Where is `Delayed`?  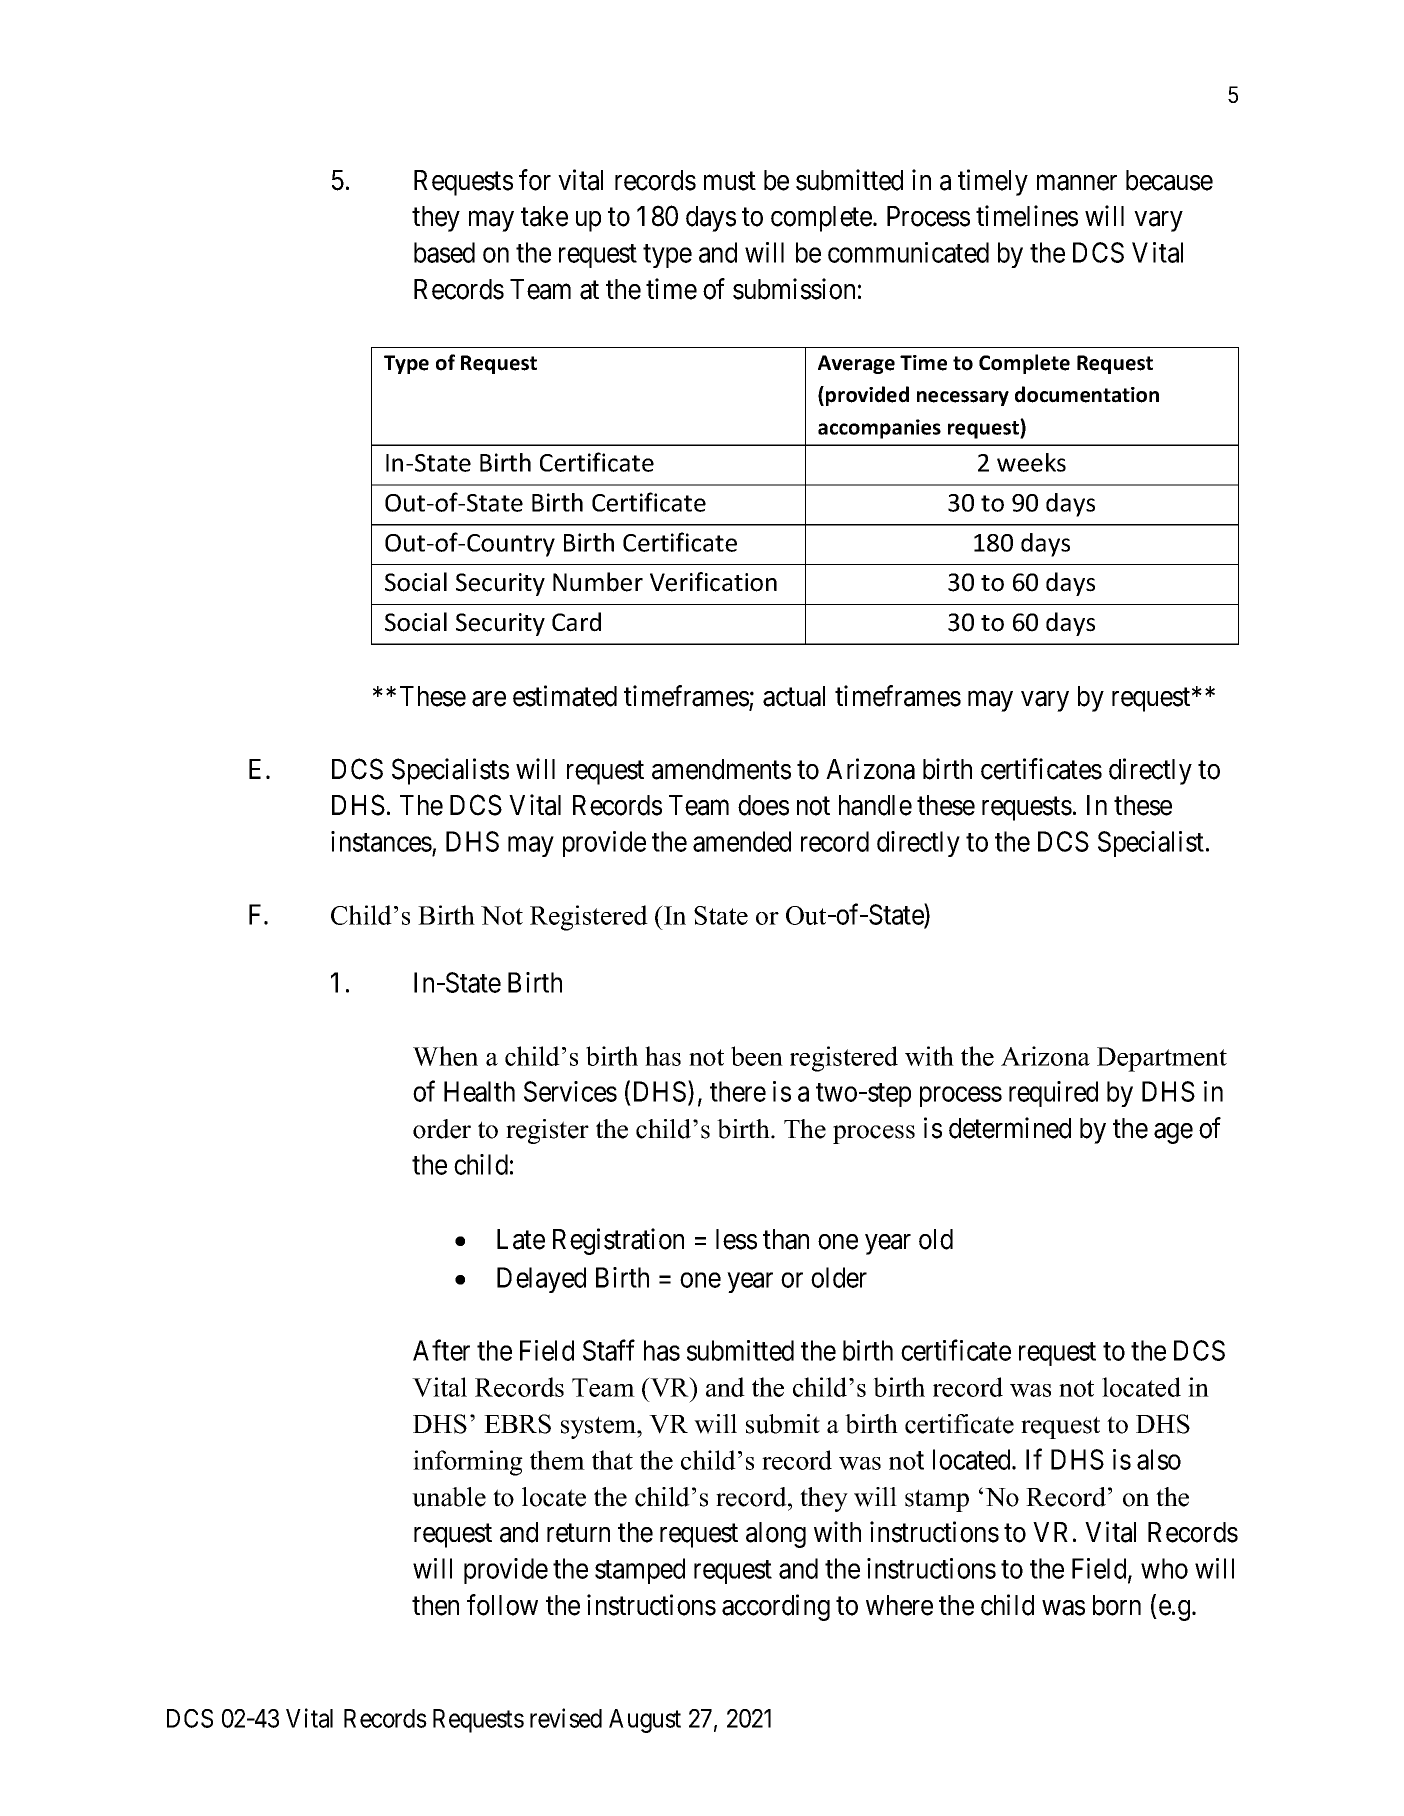
Delayed is located at coordinates (541, 1280).
